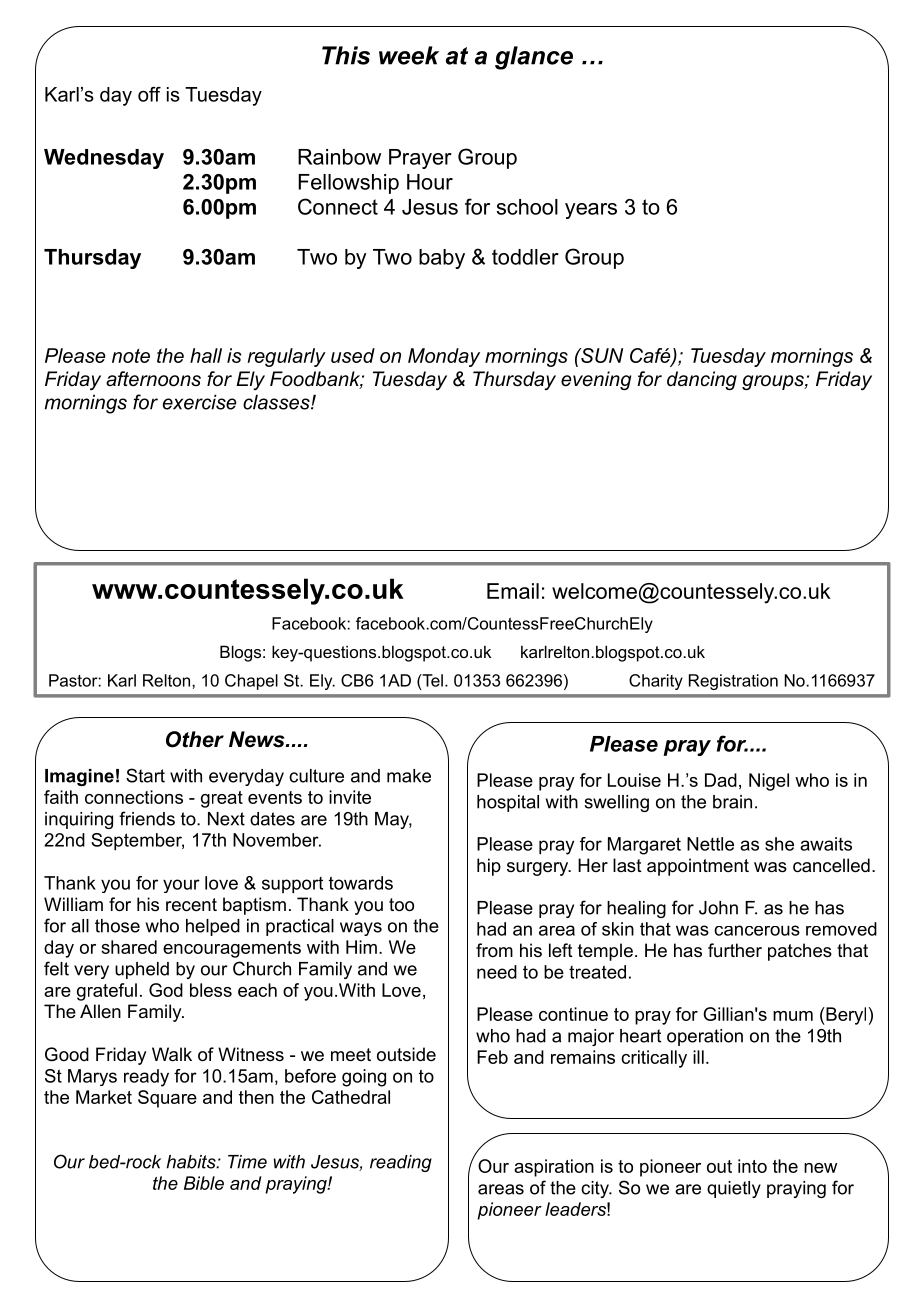 This image has height=1308, width=924. Describe the element at coordinates (409, 776) in the image. I see `make` at that location.
